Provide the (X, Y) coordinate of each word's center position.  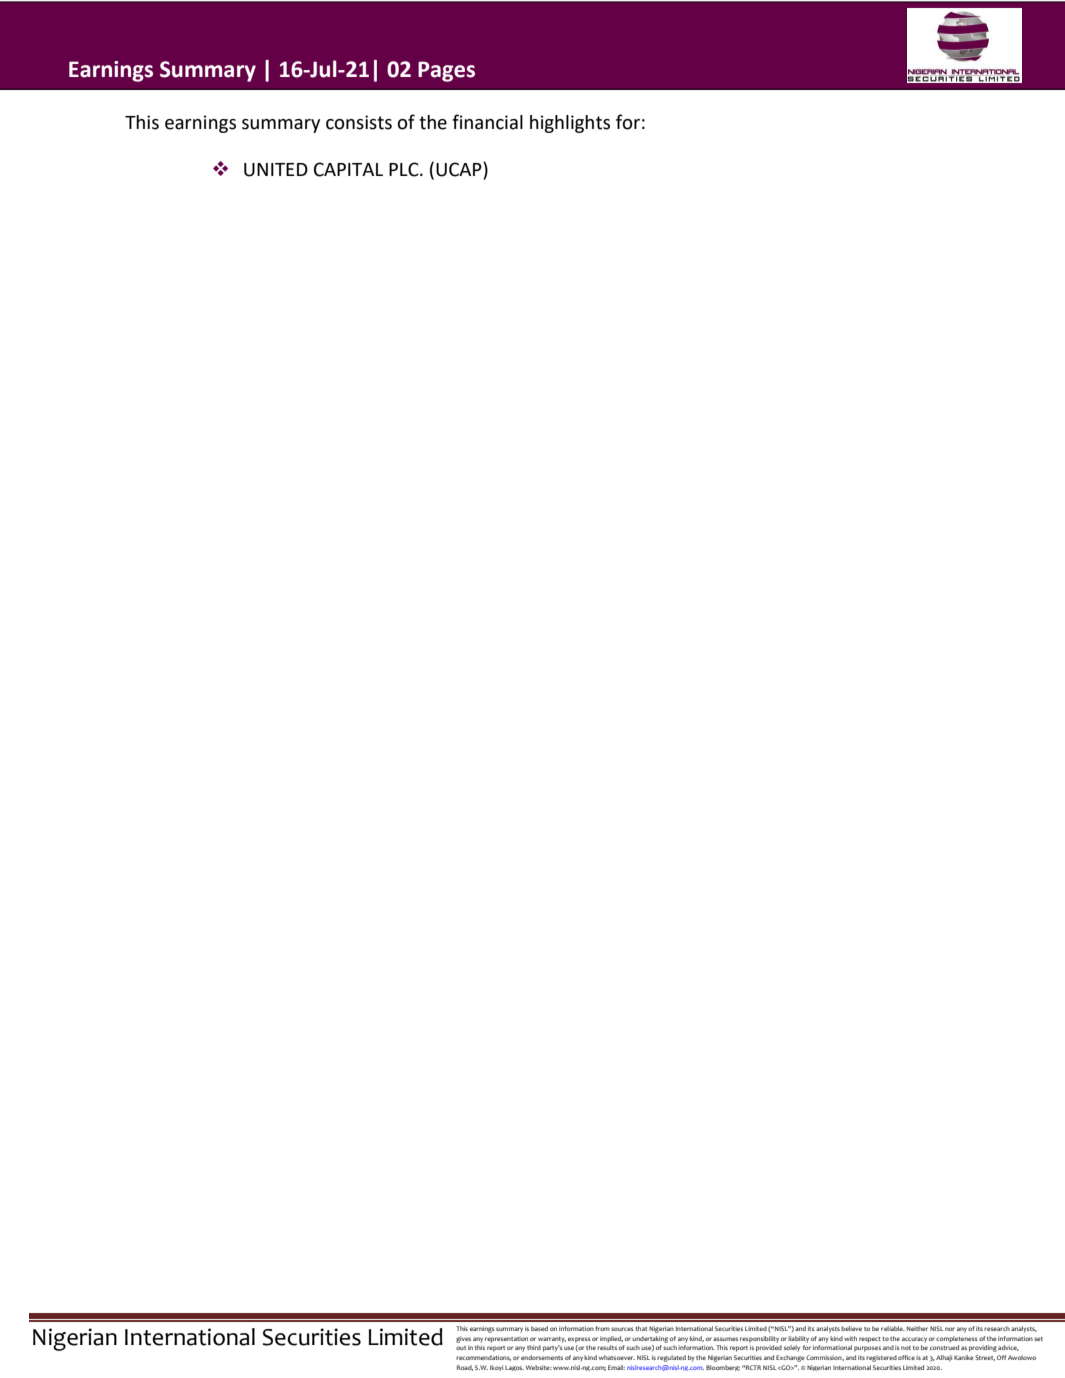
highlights (570, 124)
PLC (405, 169)
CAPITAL (348, 169)
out (461, 1348)
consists (359, 122)
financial (487, 122)
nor (950, 1329)
